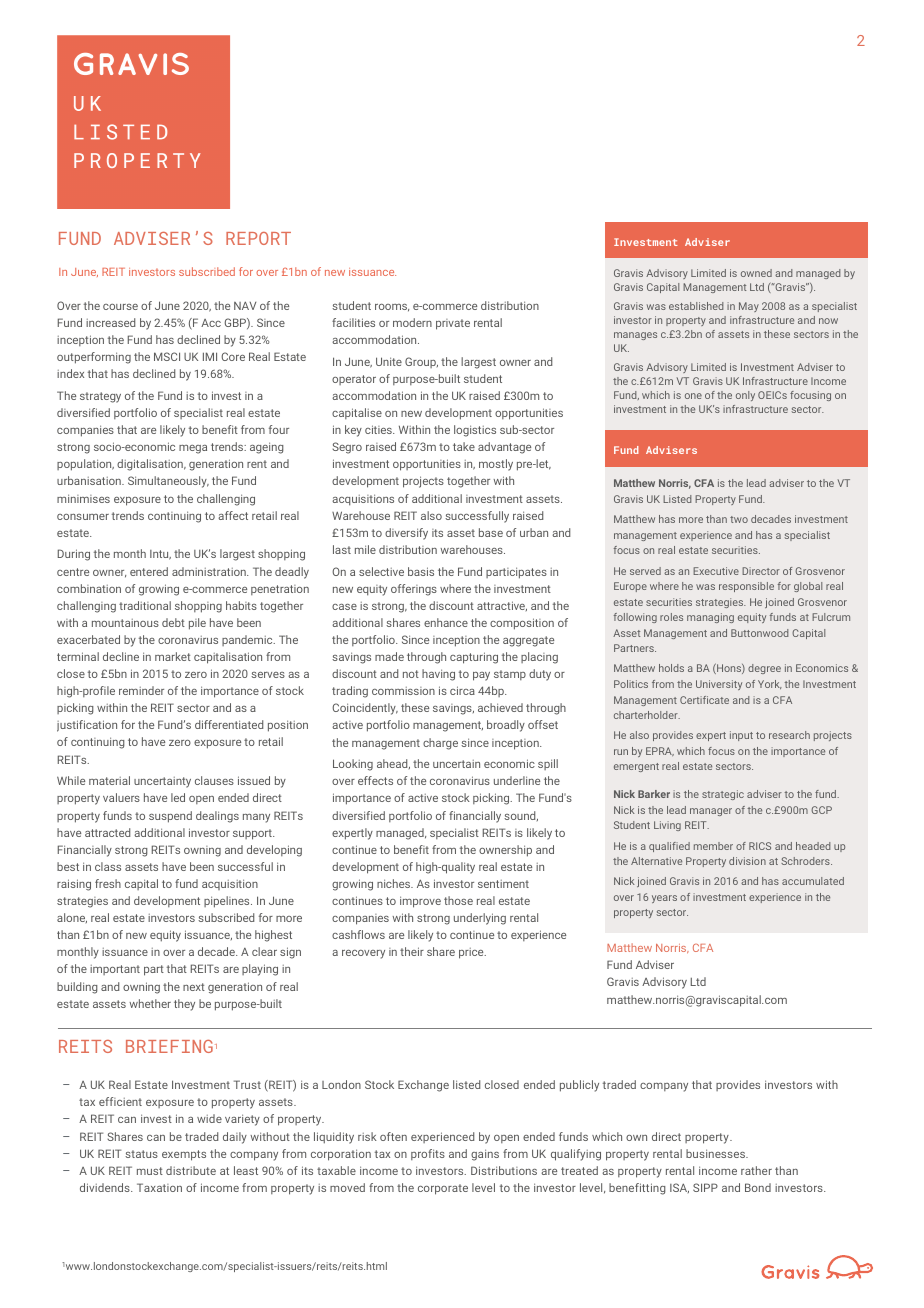 The image size is (924, 1308). What do you see at coordinates (141, 690) in the page?
I see `reminder` at bounding box center [141, 690].
